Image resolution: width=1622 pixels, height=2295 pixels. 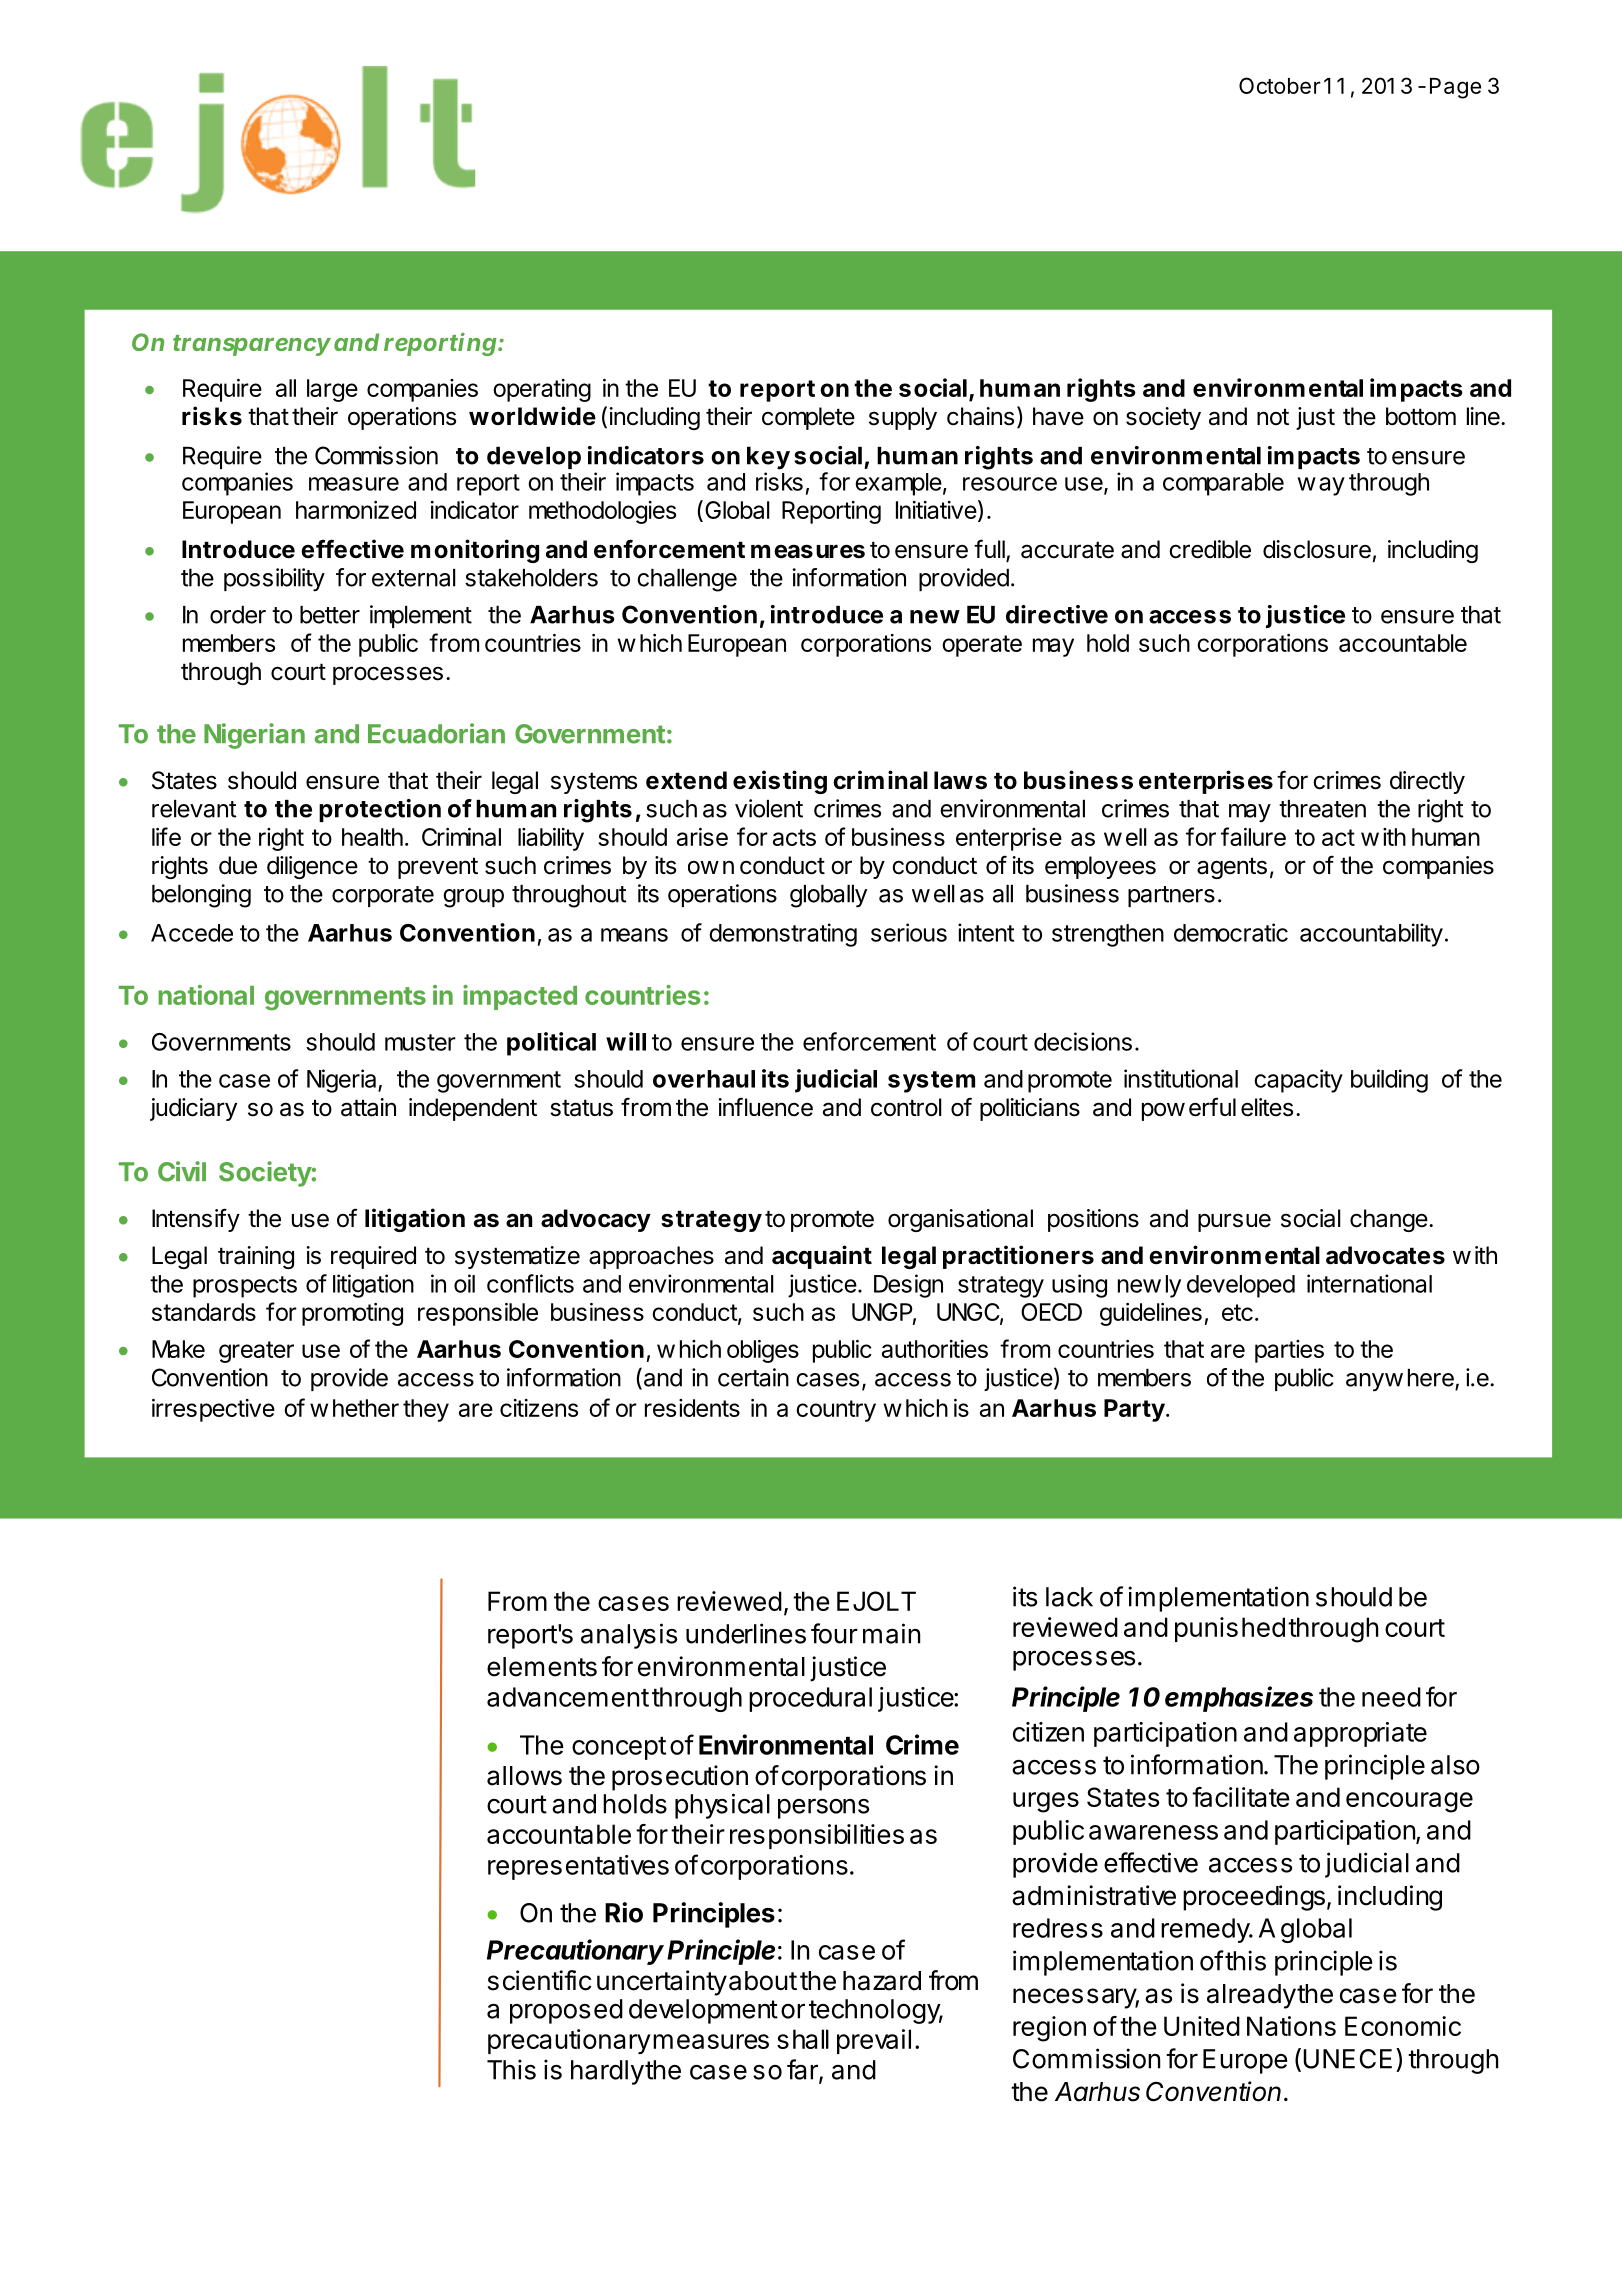 I want to click on disclosure, so click(x=1317, y=549).
